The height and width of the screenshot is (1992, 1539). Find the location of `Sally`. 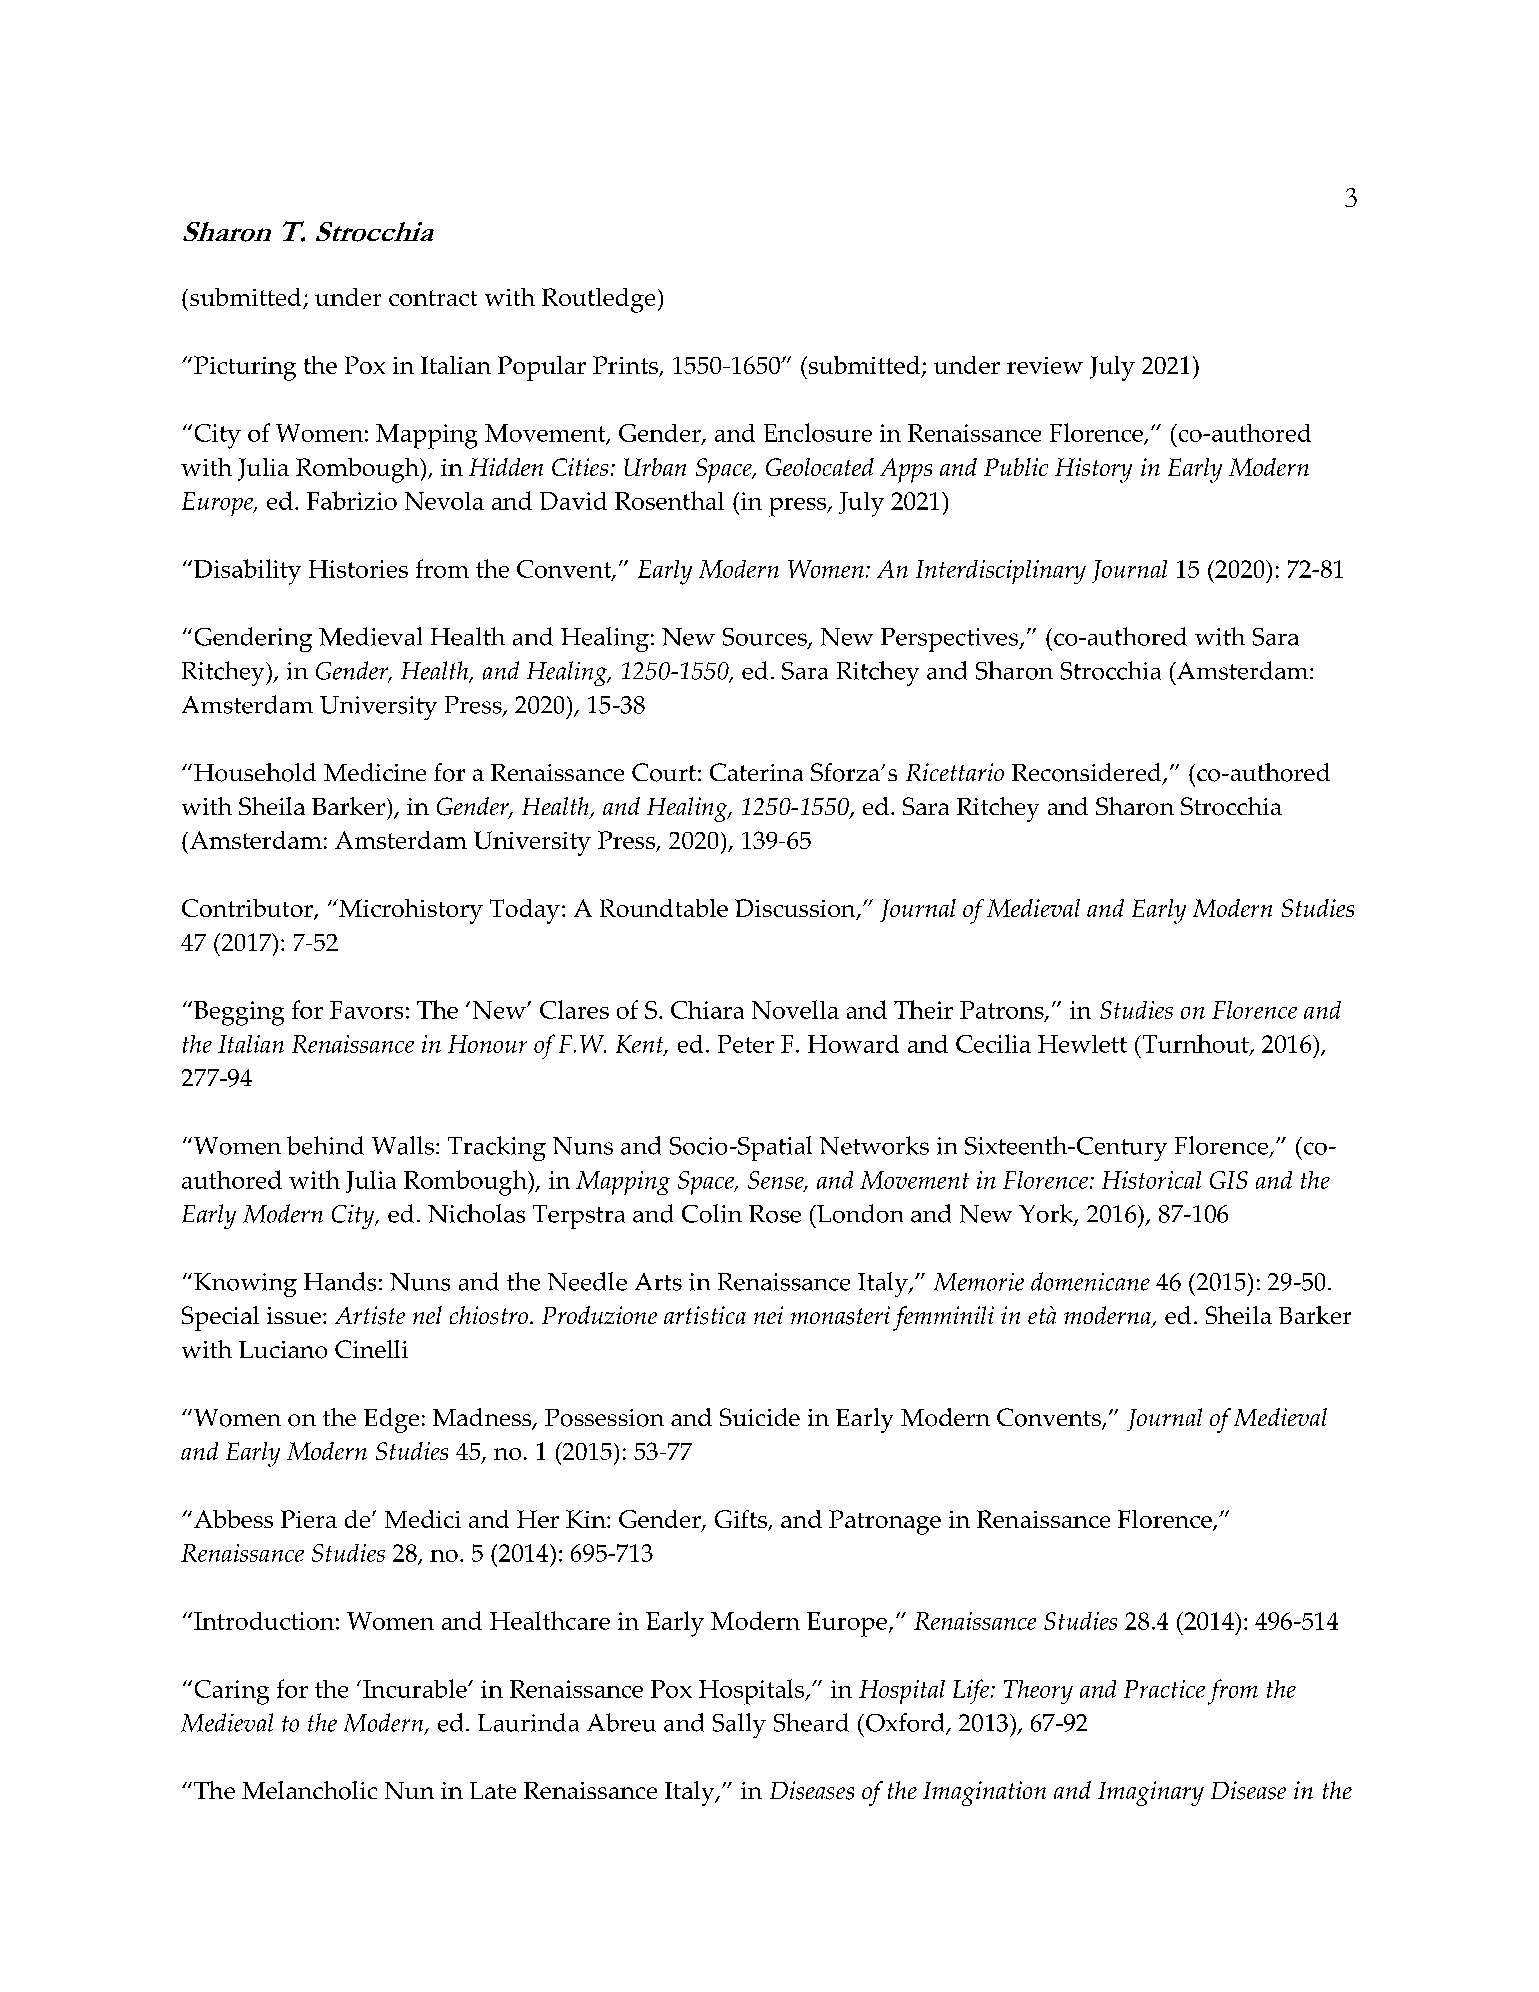

Sally is located at coordinates (739, 1725).
